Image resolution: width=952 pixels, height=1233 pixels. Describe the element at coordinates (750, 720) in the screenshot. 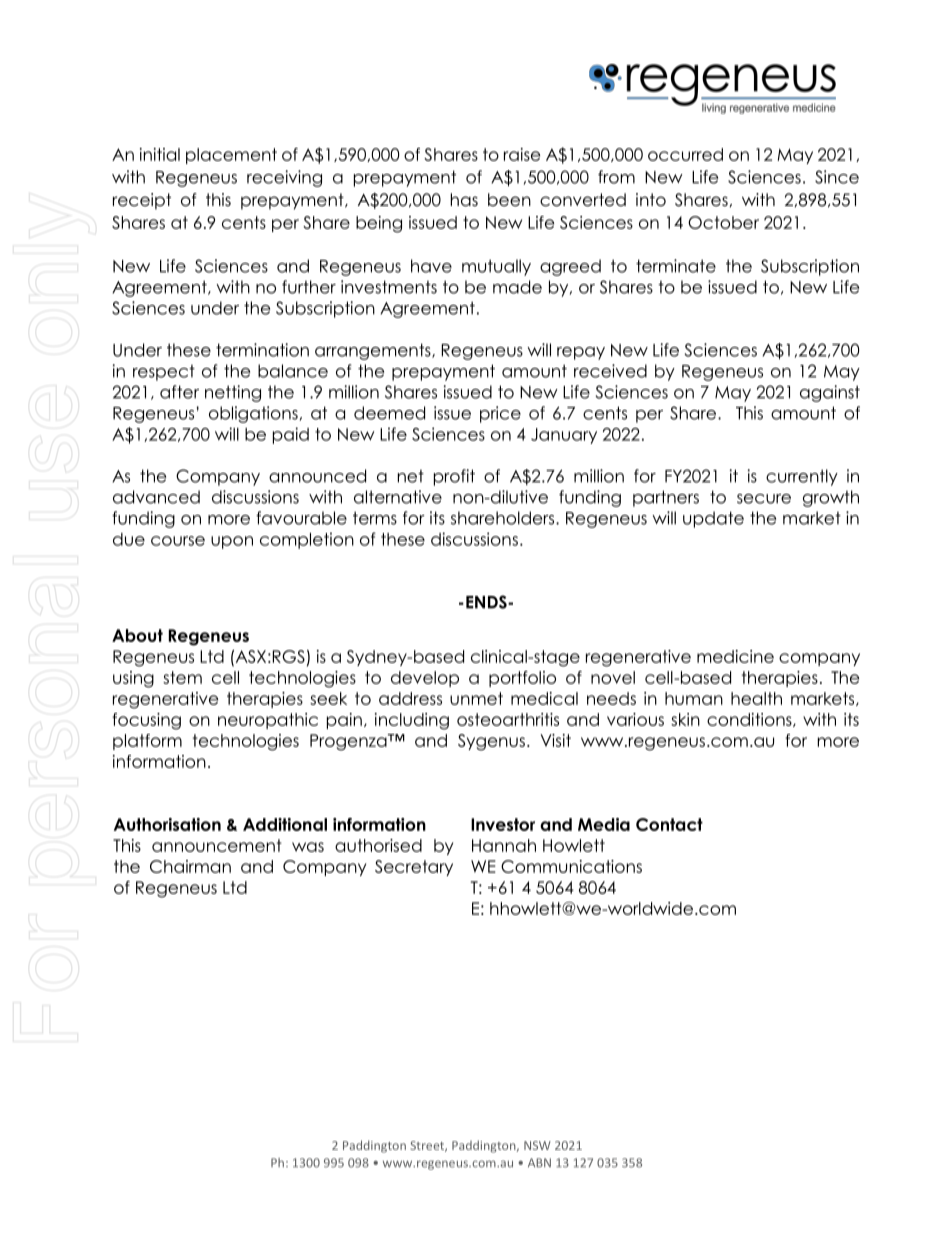

I see `conditions` at that location.
